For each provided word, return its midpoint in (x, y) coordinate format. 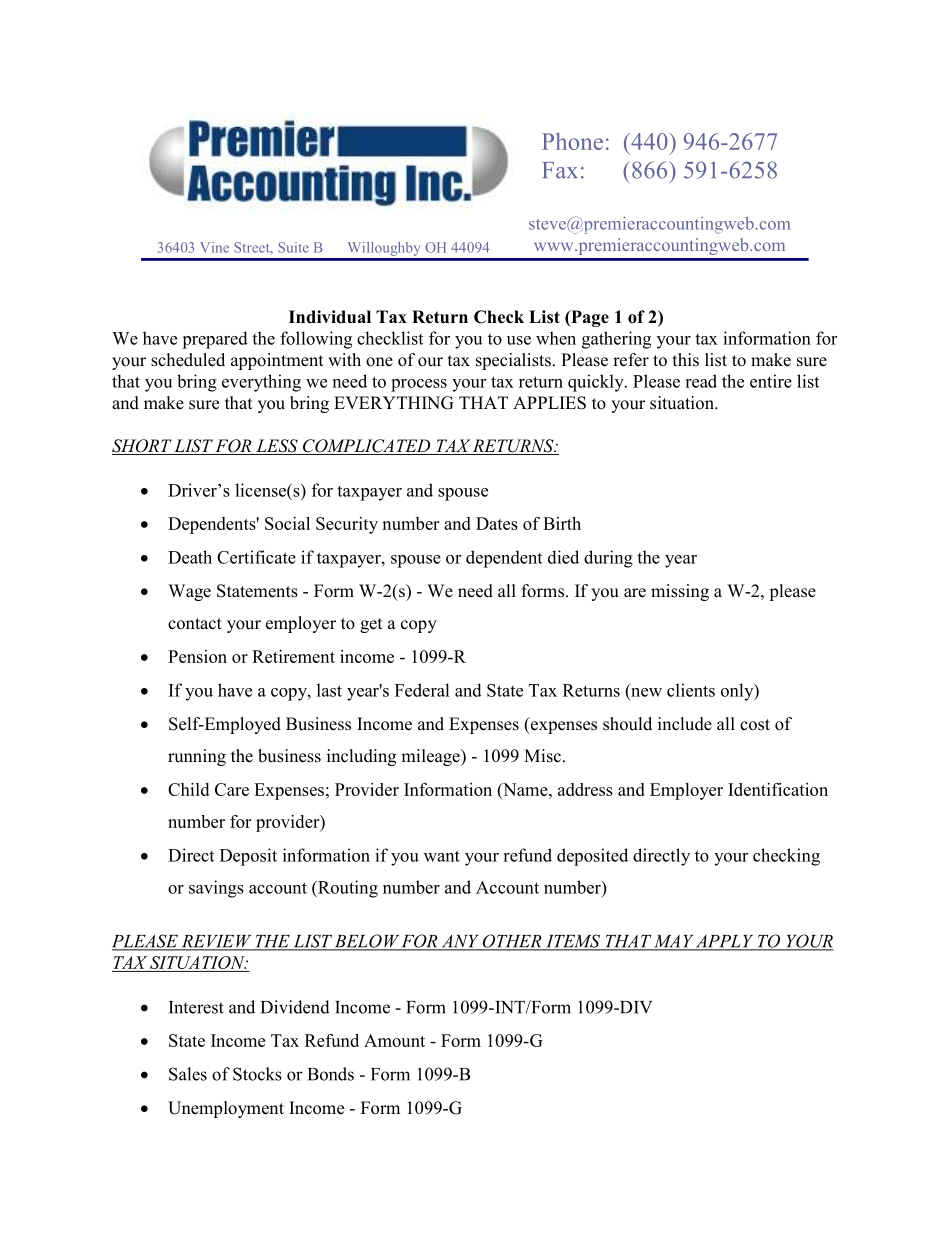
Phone (572, 141)
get (371, 625)
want (442, 856)
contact (195, 624)
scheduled (188, 360)
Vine (214, 247)
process (419, 385)
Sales (188, 1074)
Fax (560, 170)
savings (216, 889)
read (701, 381)
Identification (778, 789)
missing (680, 592)
